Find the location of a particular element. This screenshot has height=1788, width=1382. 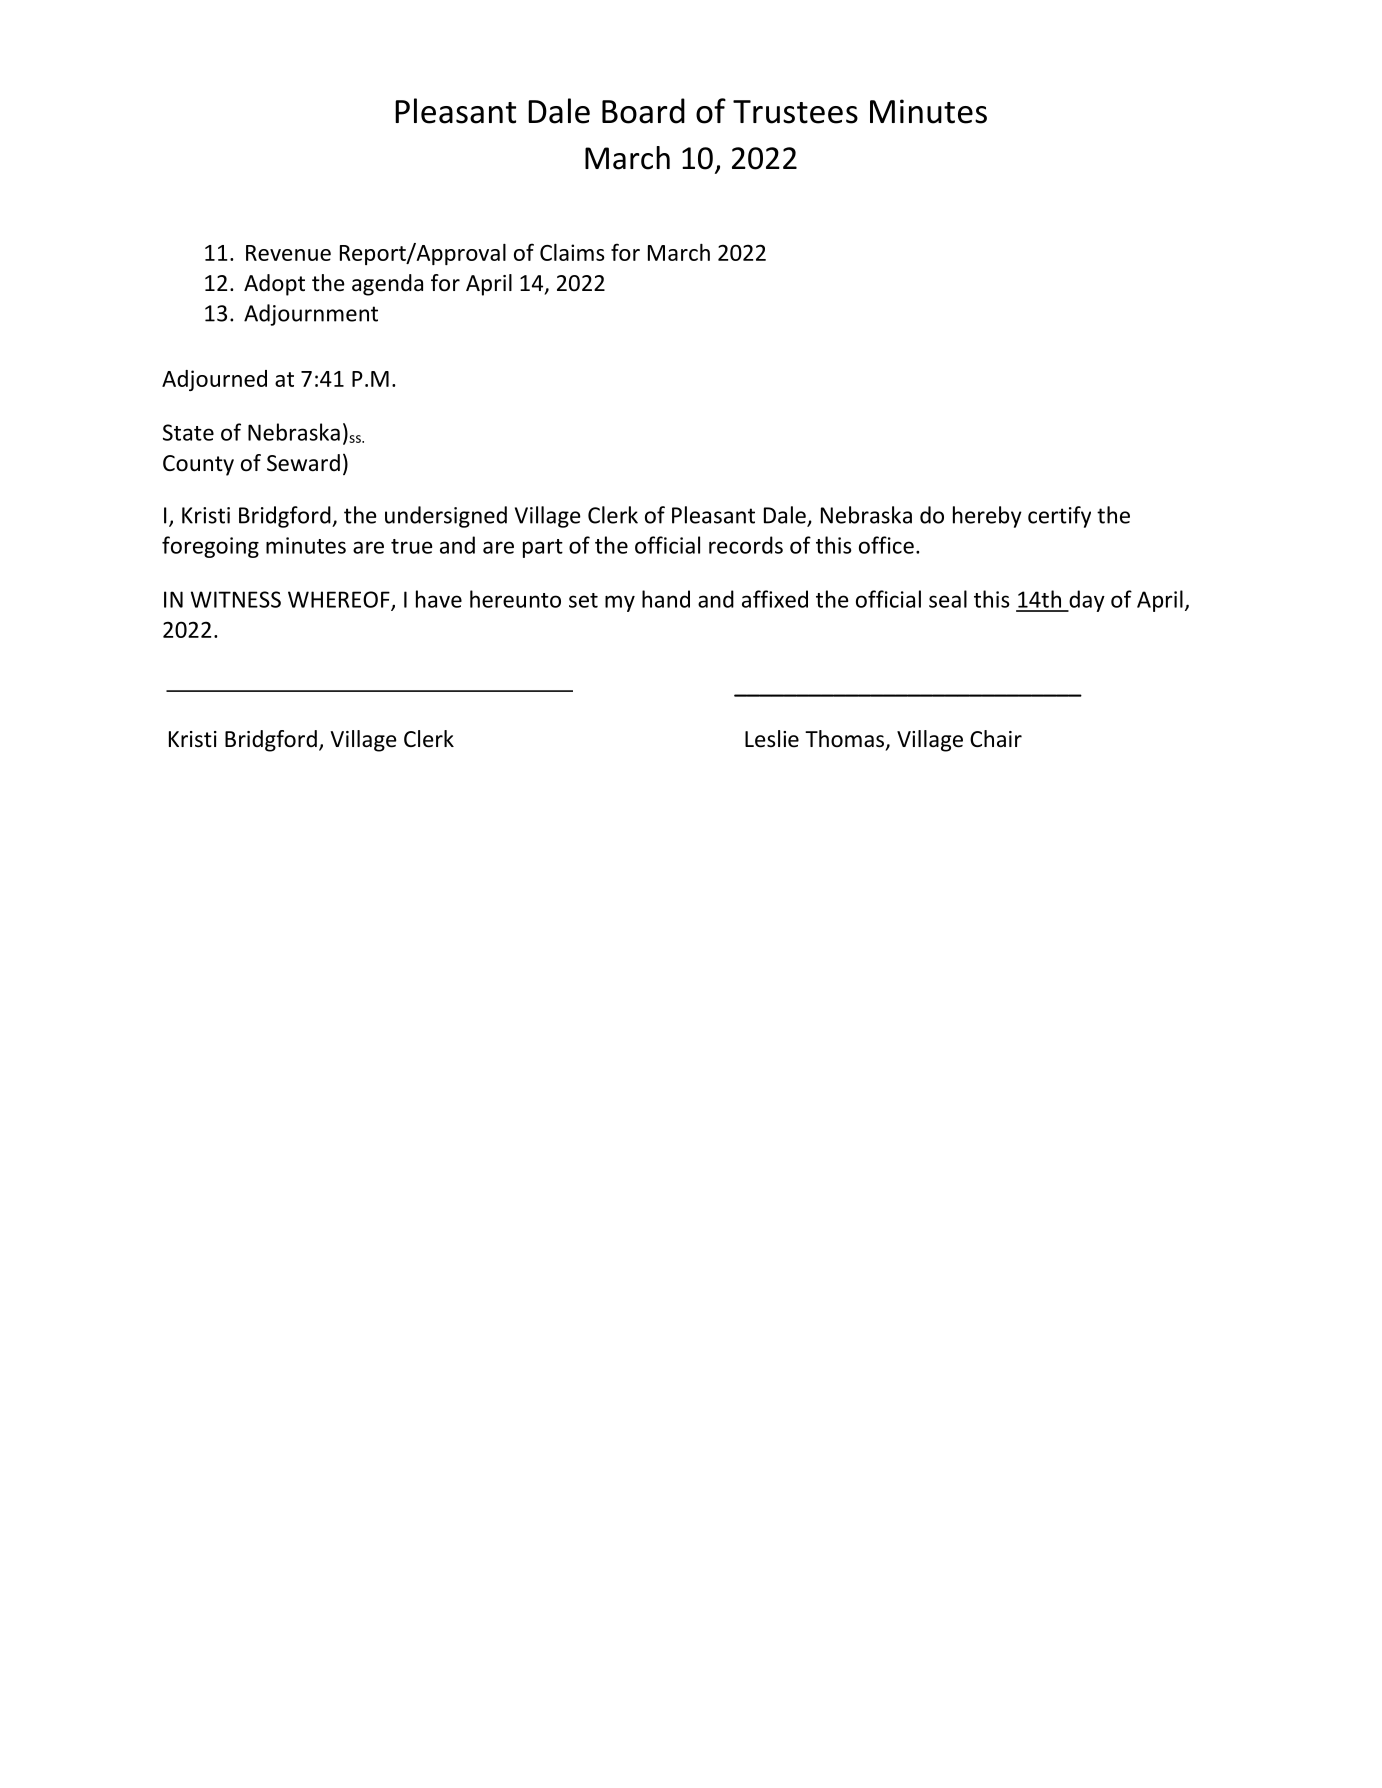

Trustees is located at coordinates (795, 112).
